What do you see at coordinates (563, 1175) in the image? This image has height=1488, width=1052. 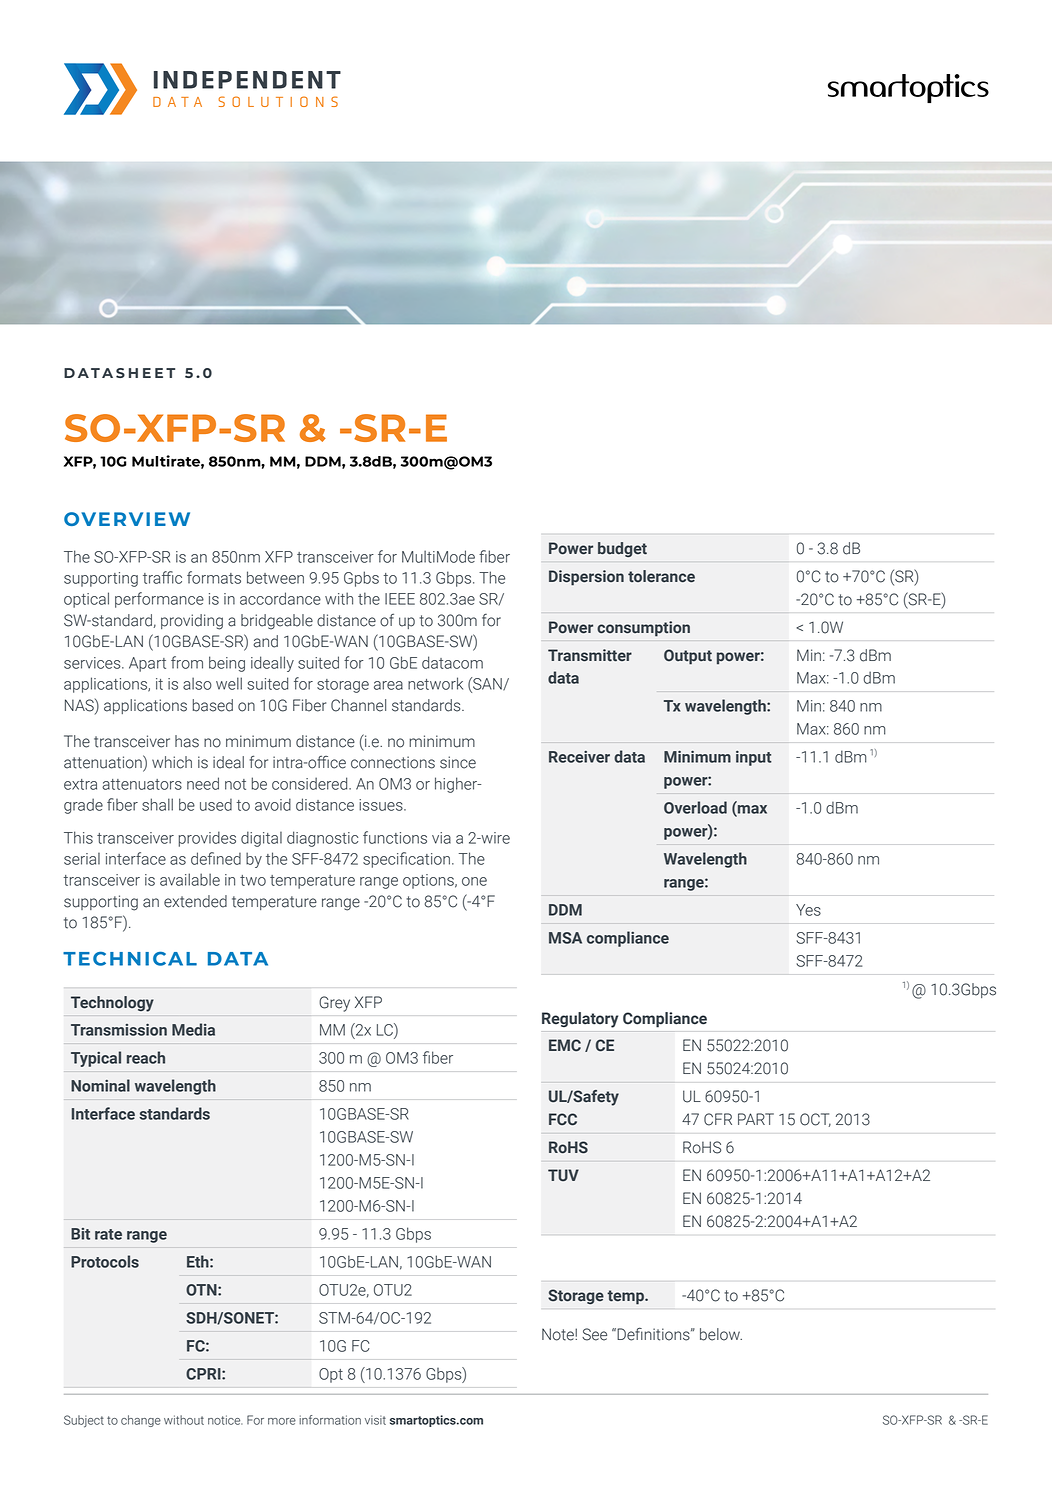 I see `TUV` at bounding box center [563, 1175].
